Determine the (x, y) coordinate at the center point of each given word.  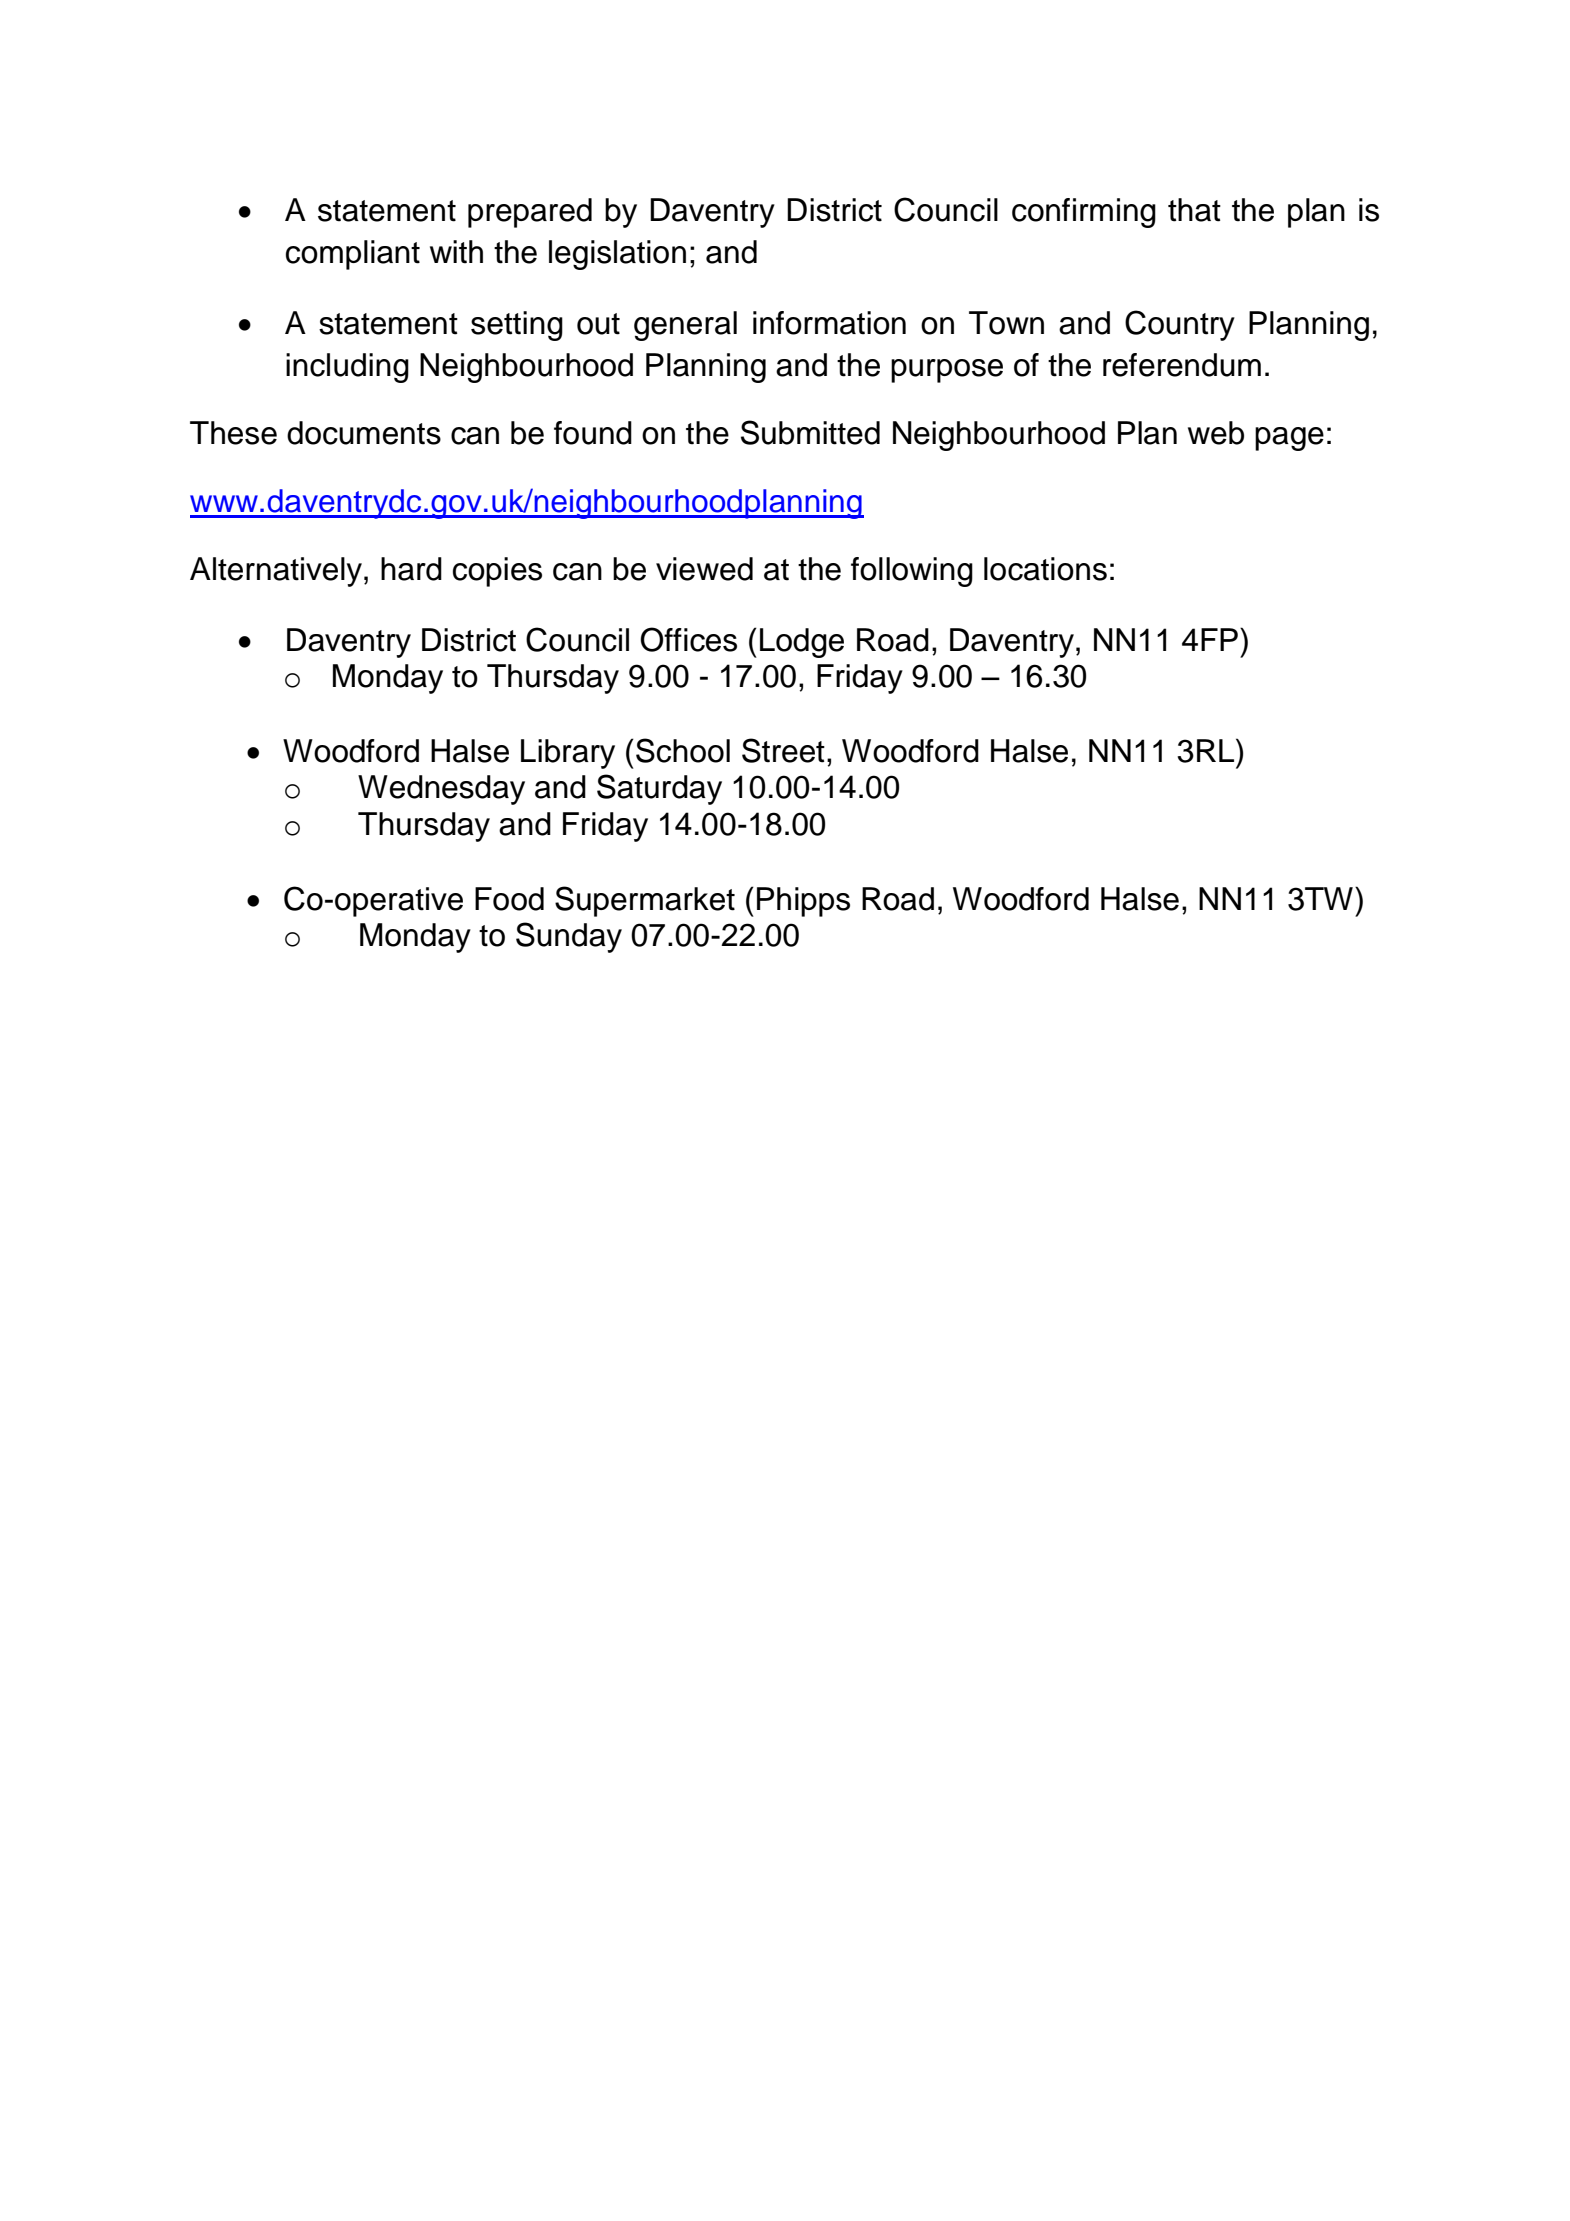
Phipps (803, 902)
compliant (353, 255)
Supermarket (645, 901)
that (1194, 210)
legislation (617, 255)
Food (509, 899)
